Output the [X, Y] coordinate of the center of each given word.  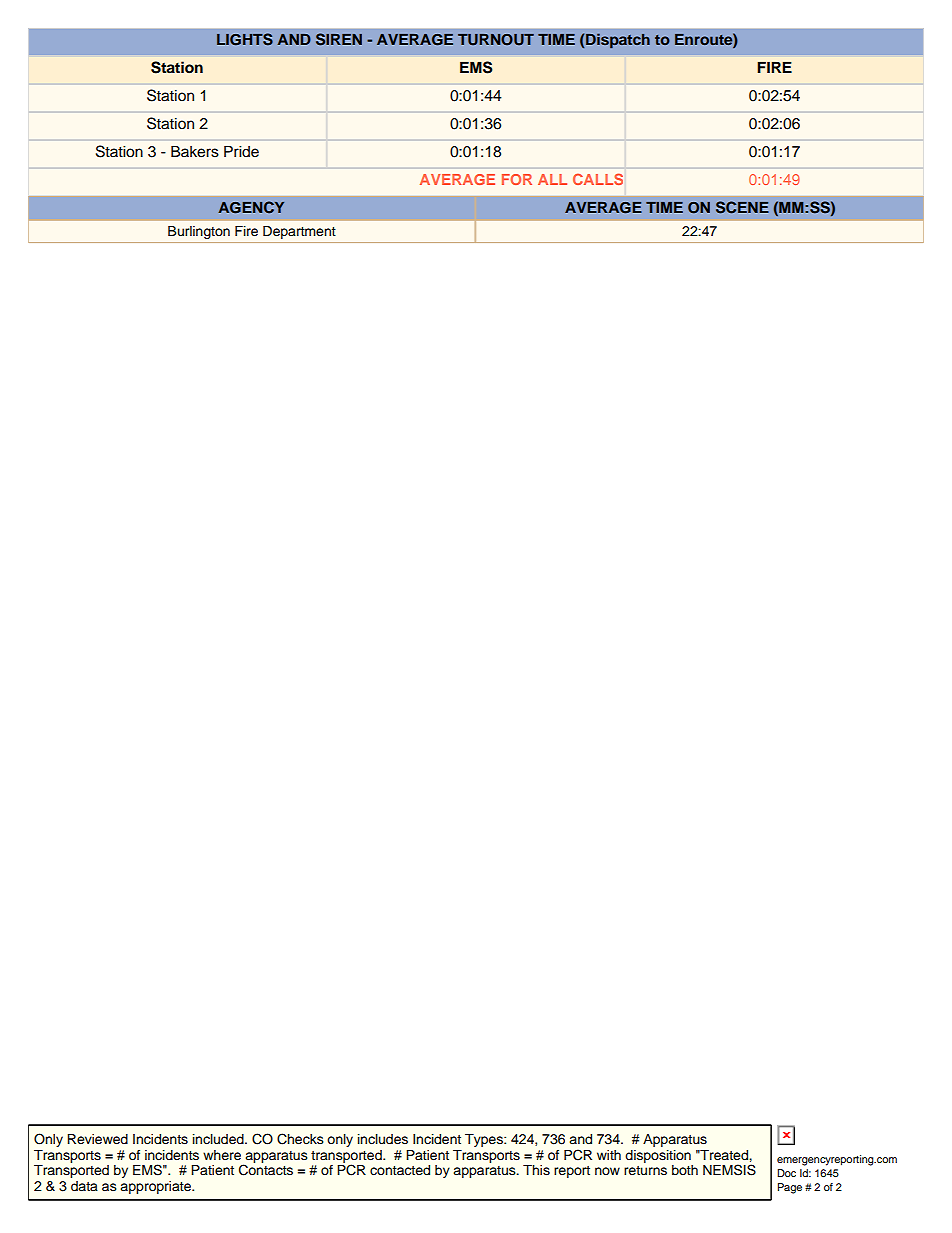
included [219, 1139]
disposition [658, 1156]
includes [383, 1139]
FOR [517, 179]
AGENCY [251, 207]
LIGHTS [245, 39]
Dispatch [618, 40]
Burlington [199, 232]
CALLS [598, 179]
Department [299, 232]
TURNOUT [496, 40]
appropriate [156, 1187]
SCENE [742, 207]
